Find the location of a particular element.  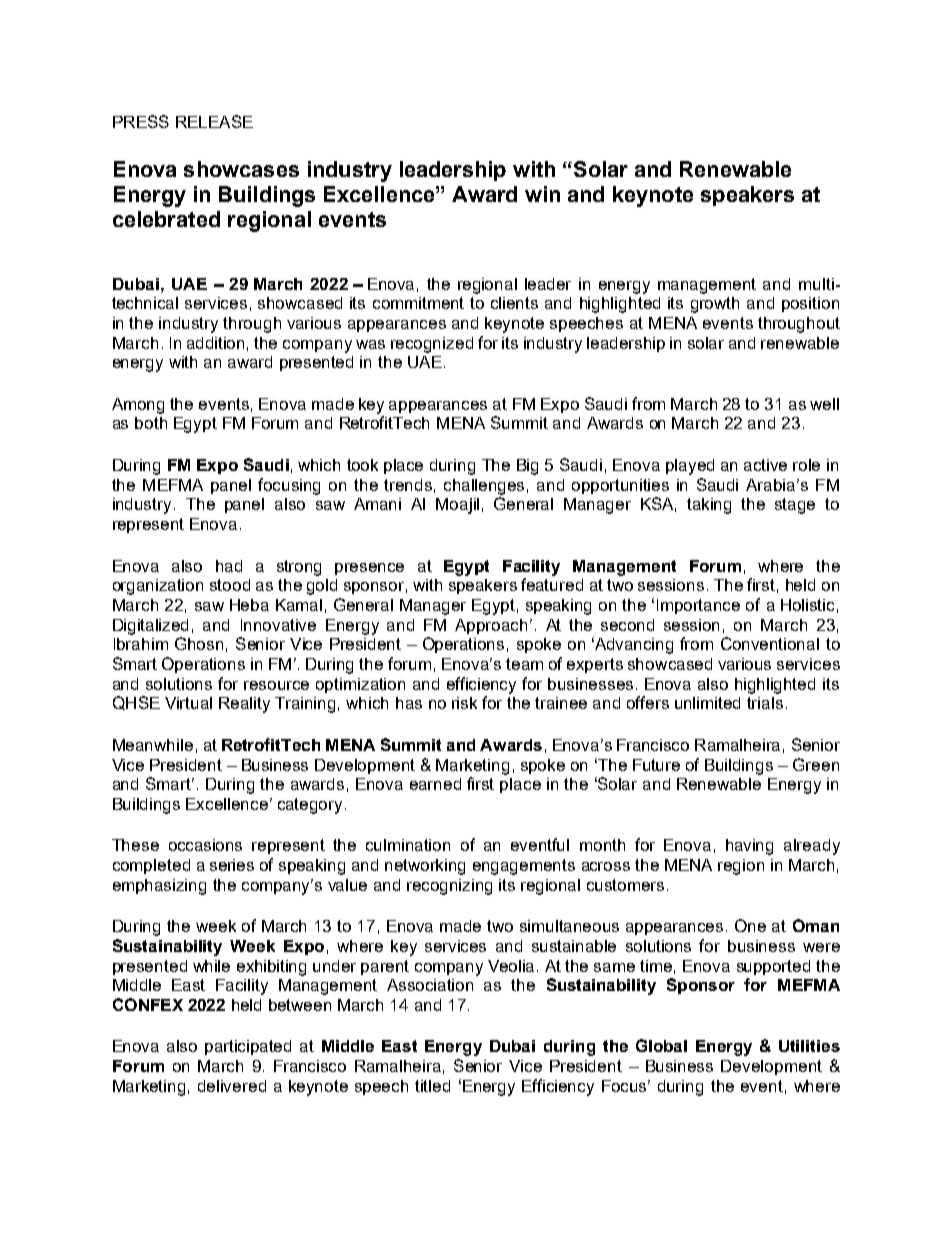

showcases is located at coordinates (241, 169).
